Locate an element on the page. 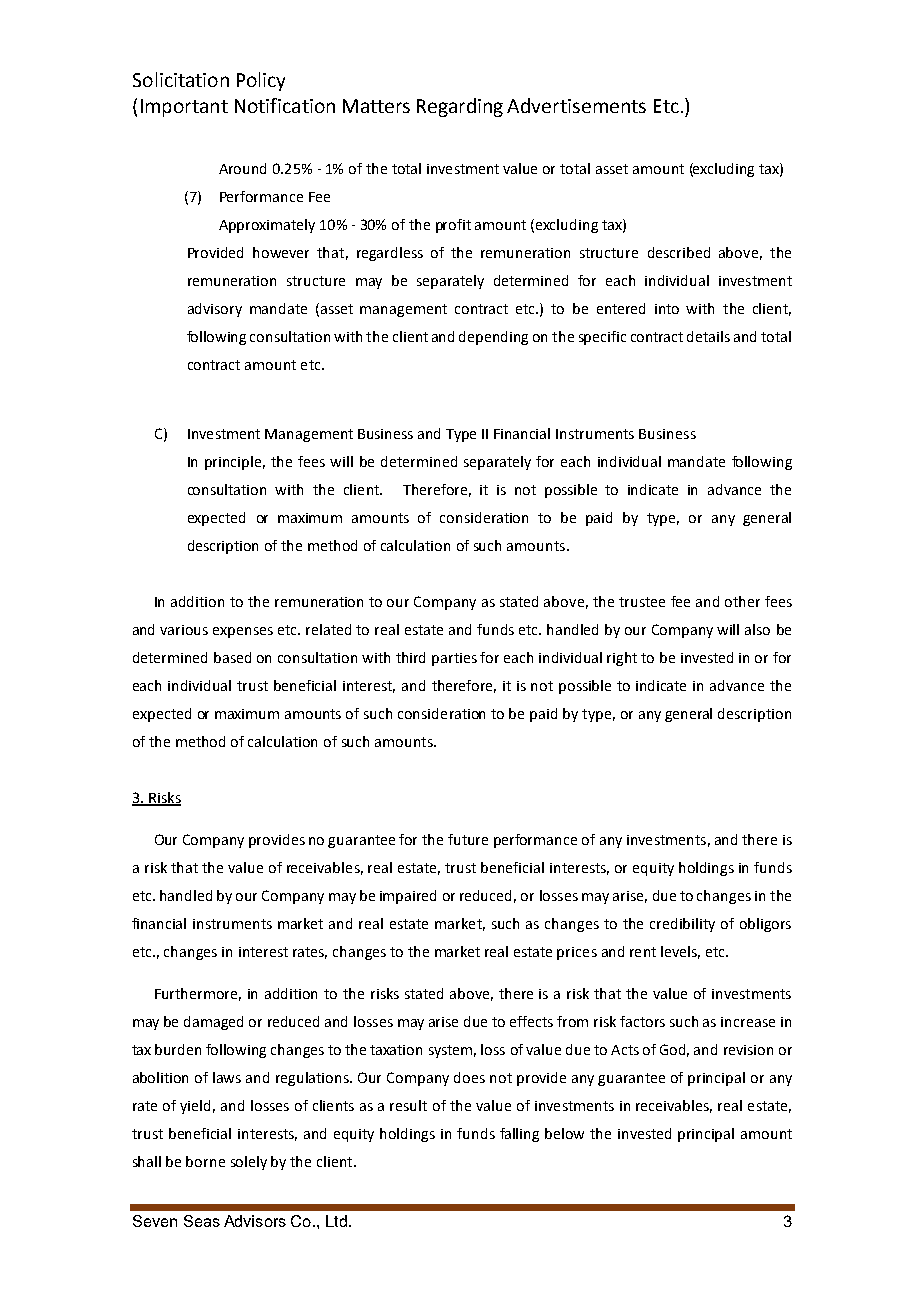 This page has width=924, height=1308. Regarding is located at coordinates (460, 107).
